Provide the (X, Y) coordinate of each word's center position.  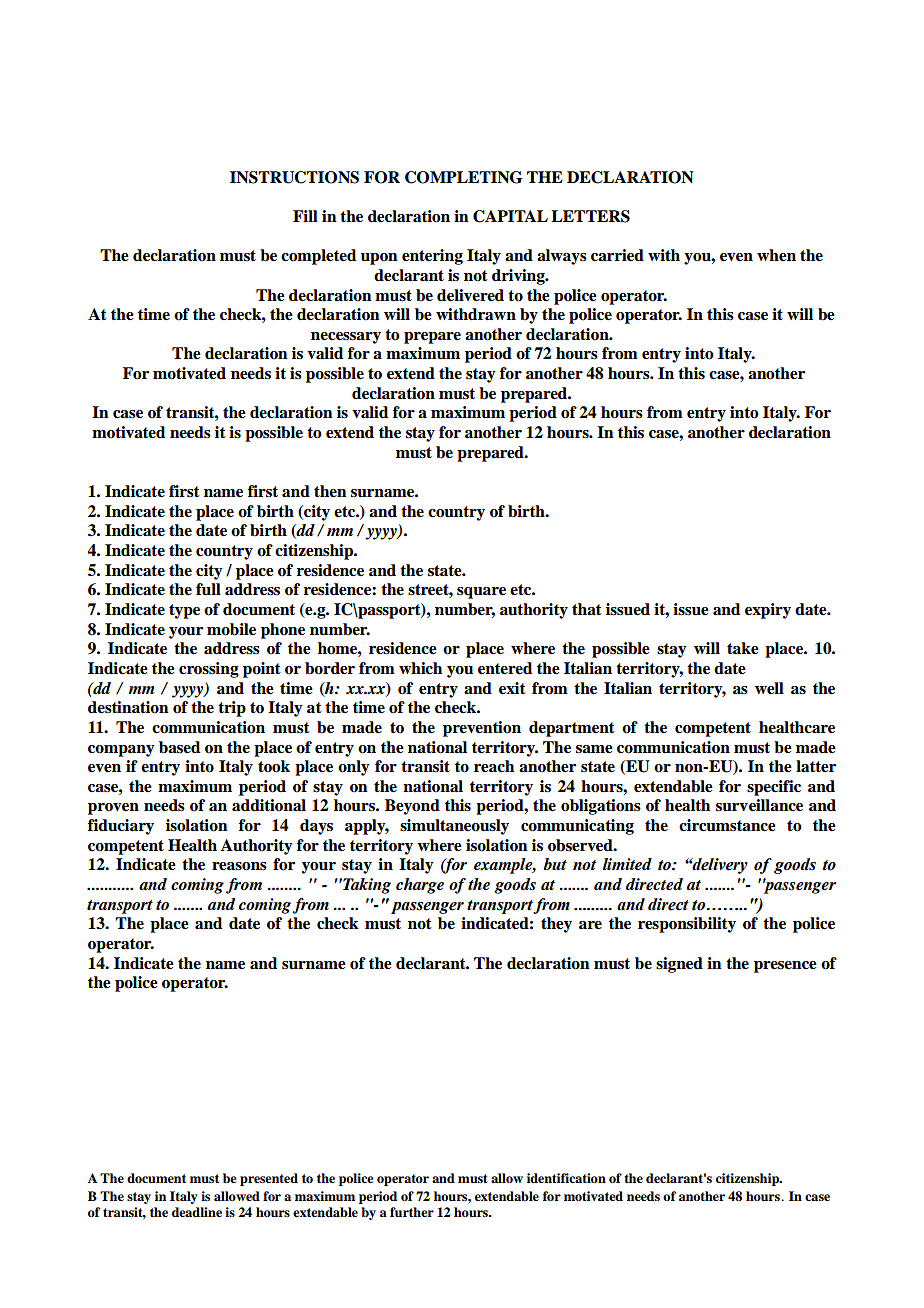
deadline (197, 1212)
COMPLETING (464, 177)
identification (566, 1178)
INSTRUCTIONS (294, 177)
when (776, 255)
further (412, 1212)
